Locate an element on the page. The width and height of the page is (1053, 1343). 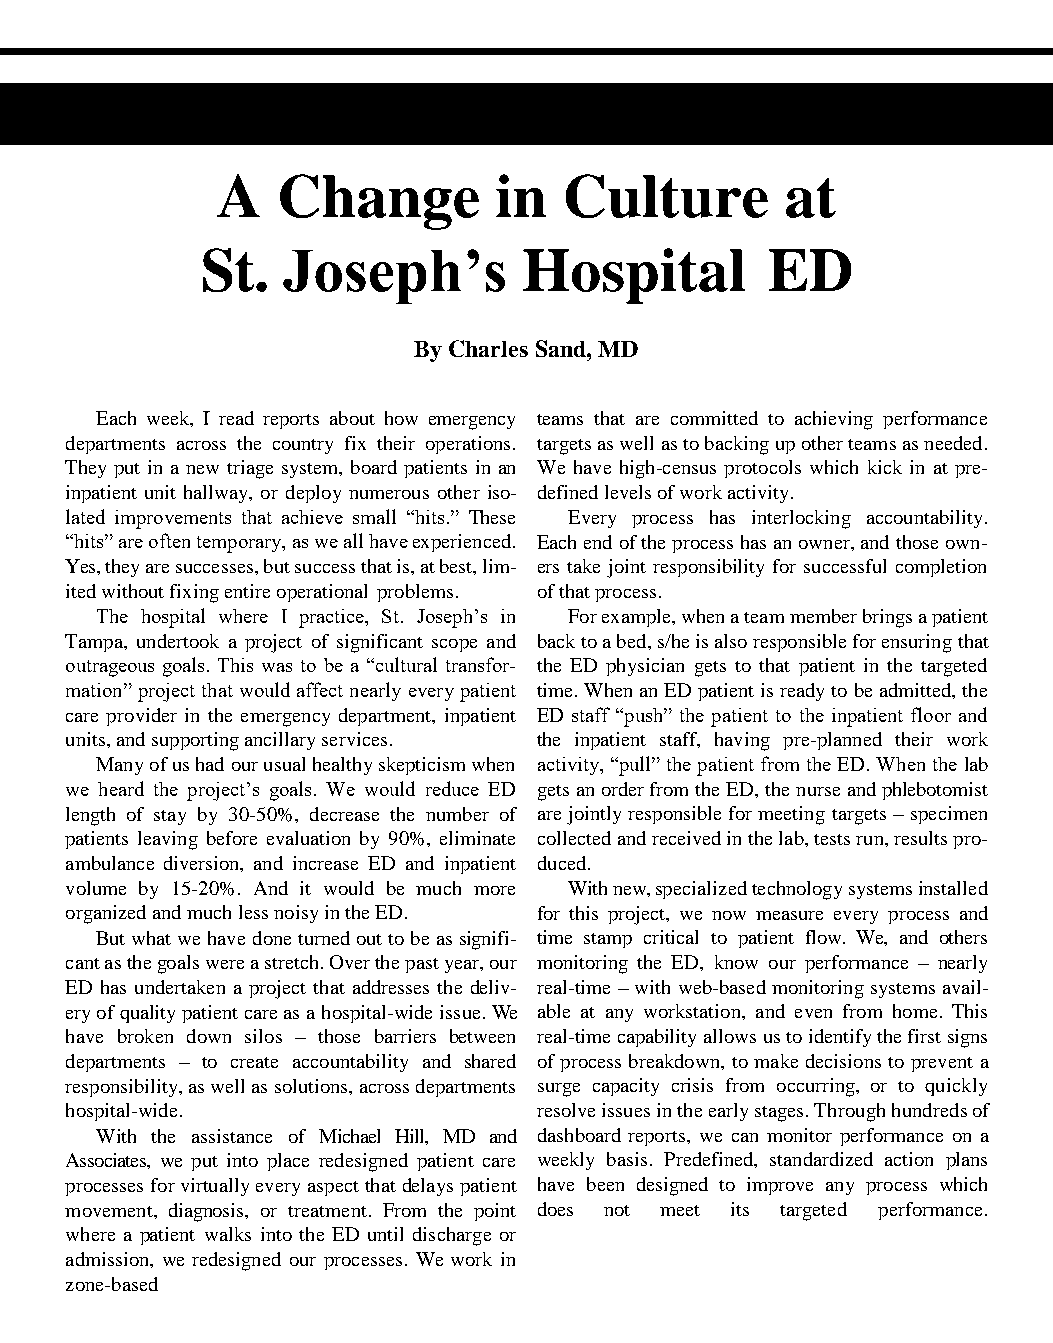
skepticism is located at coordinates (422, 766).
